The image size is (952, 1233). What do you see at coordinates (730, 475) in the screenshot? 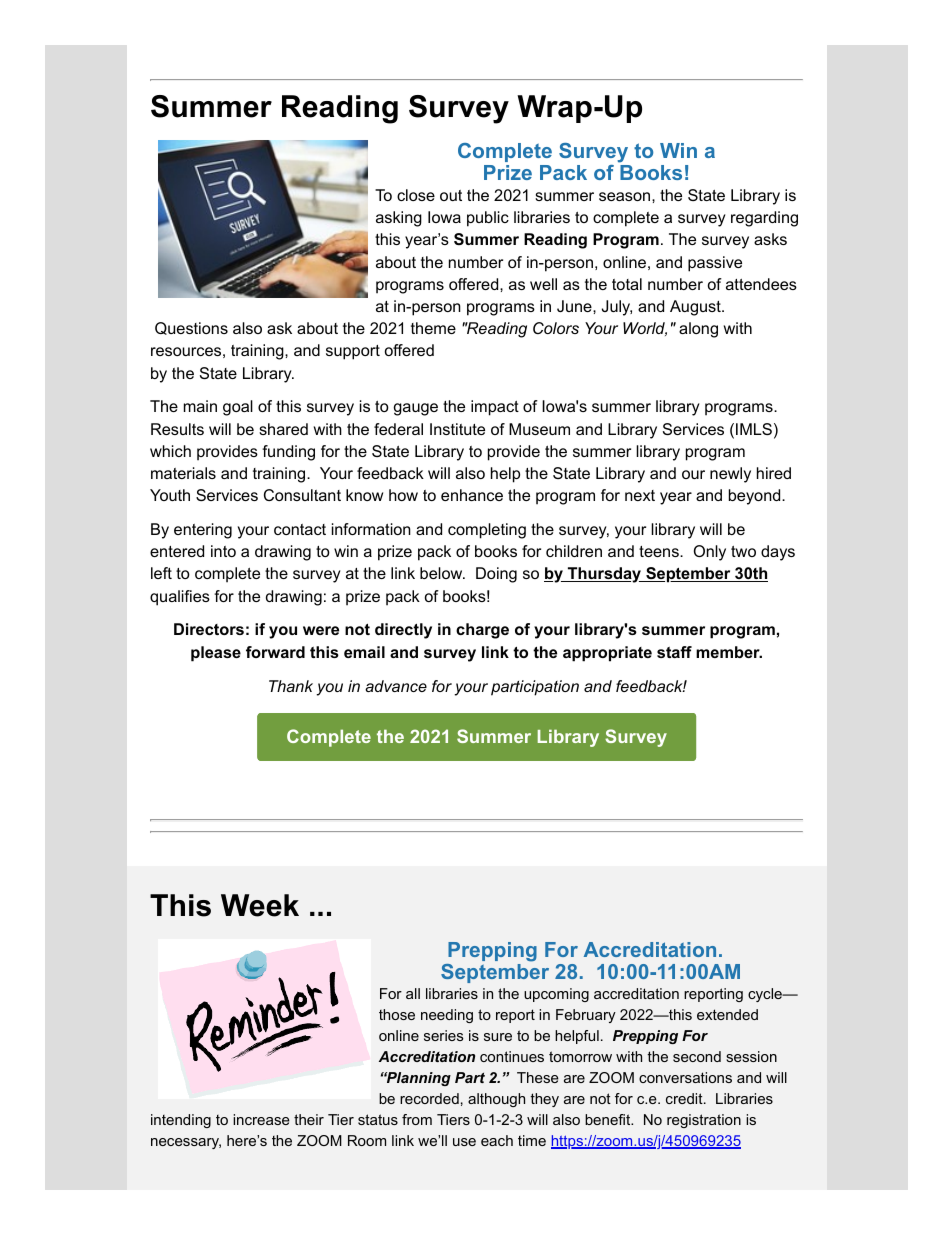
I see `newly` at bounding box center [730, 475].
